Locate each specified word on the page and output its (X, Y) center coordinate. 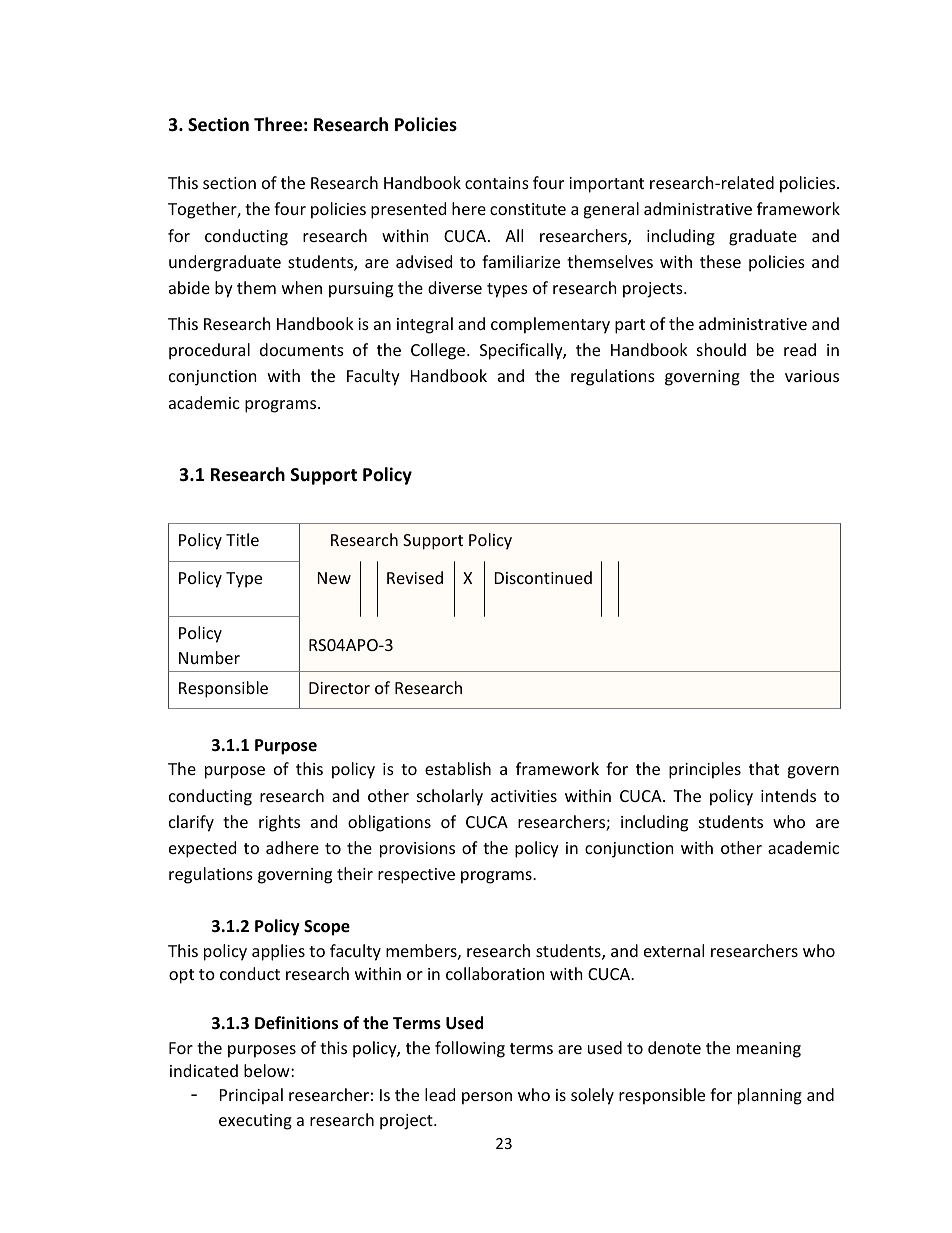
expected (202, 849)
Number (209, 657)
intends (788, 795)
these (720, 261)
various (812, 376)
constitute (528, 209)
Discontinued (543, 577)
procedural (209, 351)
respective (416, 876)
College (439, 351)
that (764, 768)
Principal (251, 1096)
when (302, 287)
